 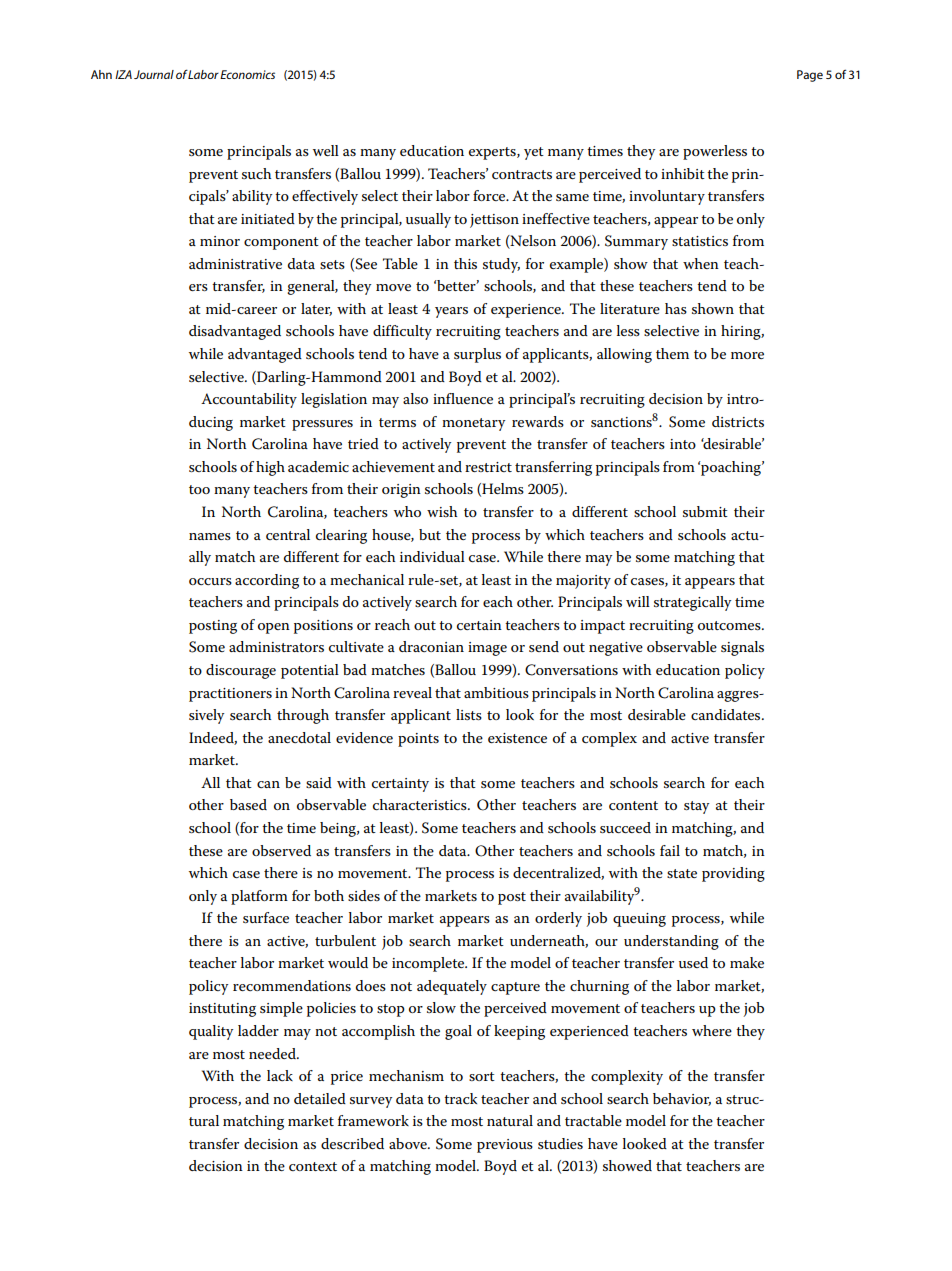 I want to click on districts, so click(x=738, y=421).
